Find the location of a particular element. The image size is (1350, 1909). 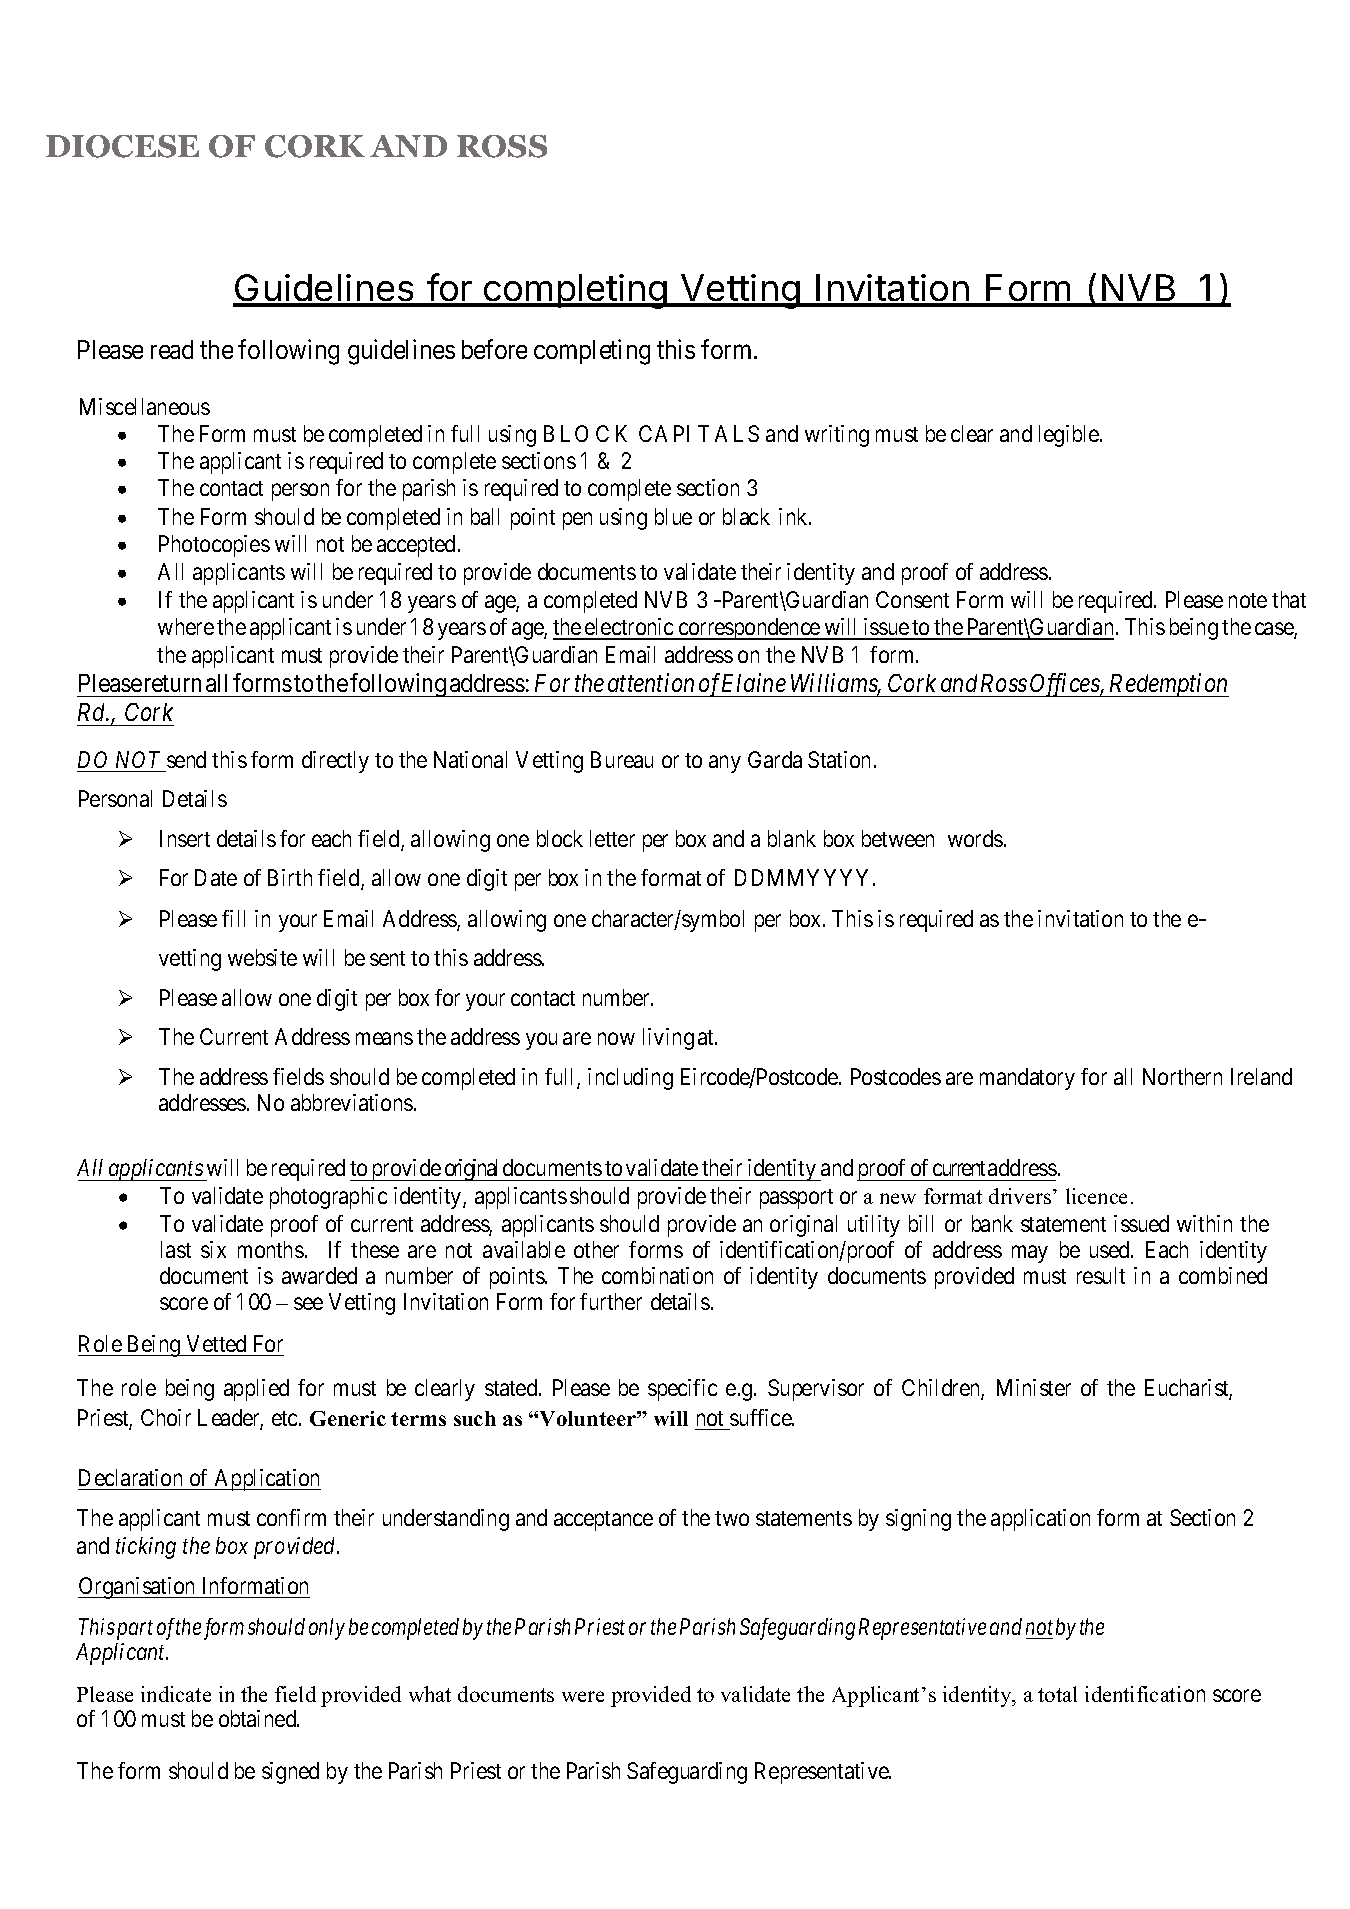

any is located at coordinates (725, 764).
